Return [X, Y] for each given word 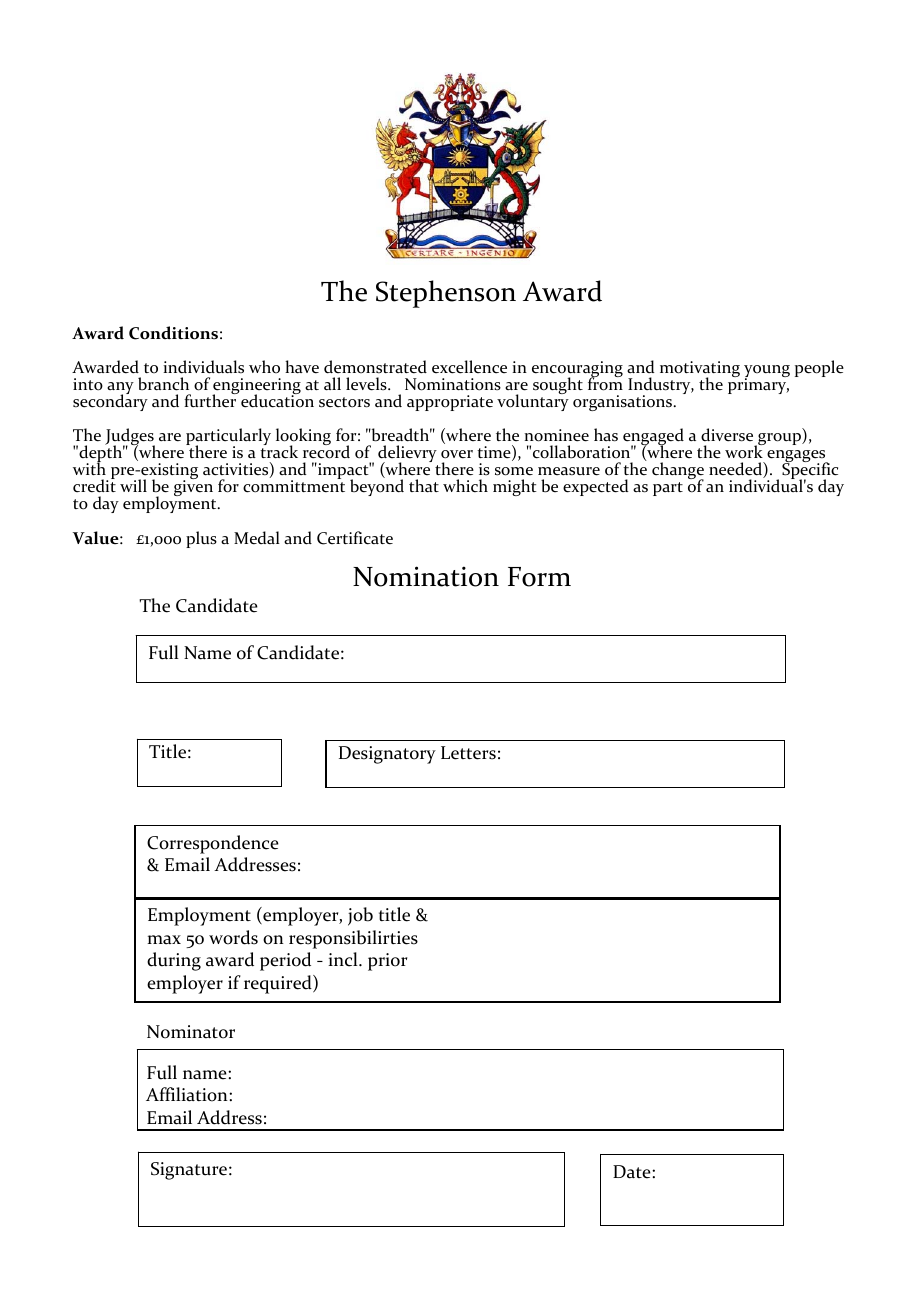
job [360, 916]
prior [387, 962]
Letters [468, 753]
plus [201, 539]
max [164, 940]
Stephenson [446, 294]
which [465, 485]
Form [539, 577]
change [678, 472]
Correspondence [213, 844]
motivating [700, 370]
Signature [189, 1171]
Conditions [173, 333]
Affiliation [188, 1094]
